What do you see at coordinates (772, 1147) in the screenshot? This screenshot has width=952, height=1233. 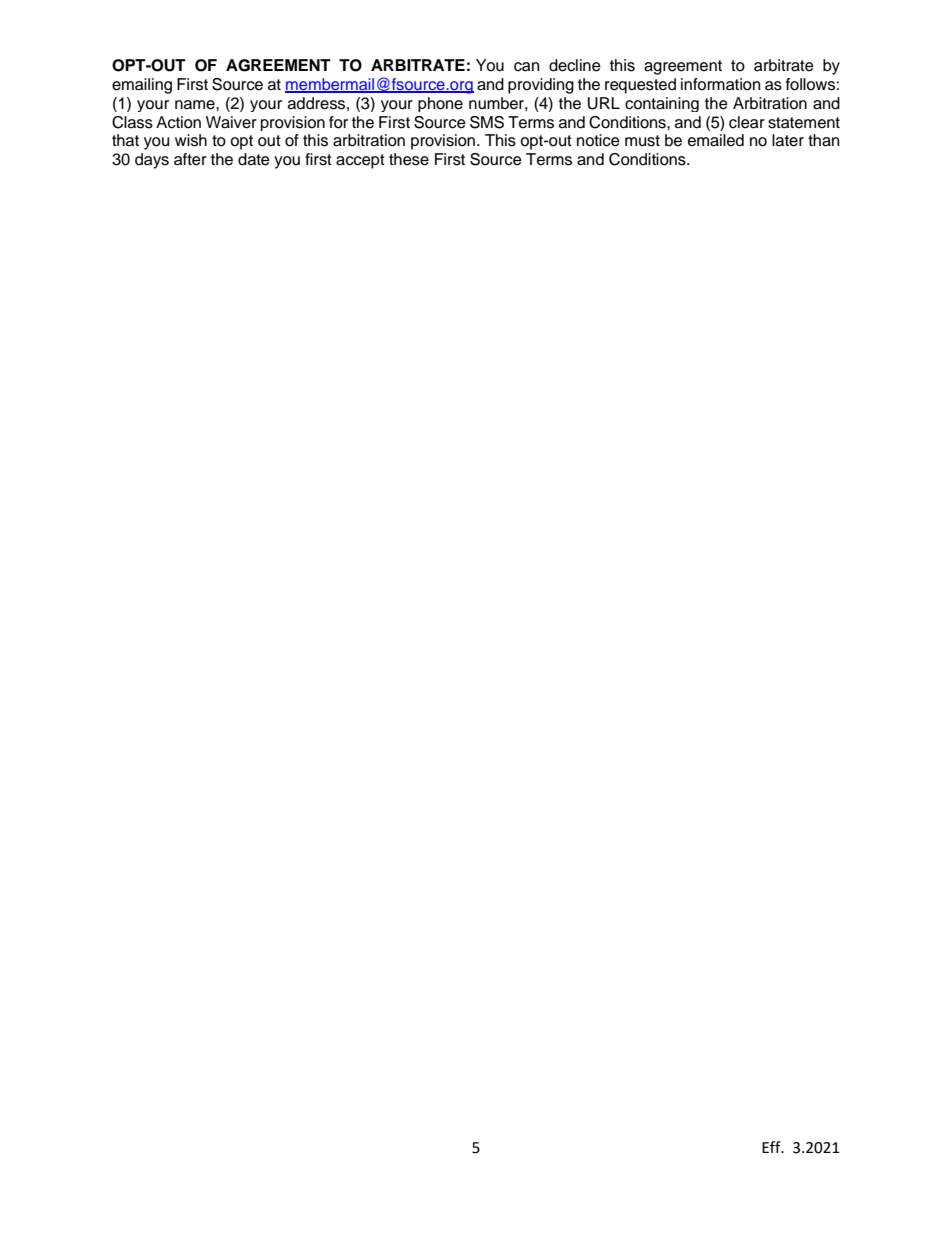 I see `Eff` at bounding box center [772, 1147].
